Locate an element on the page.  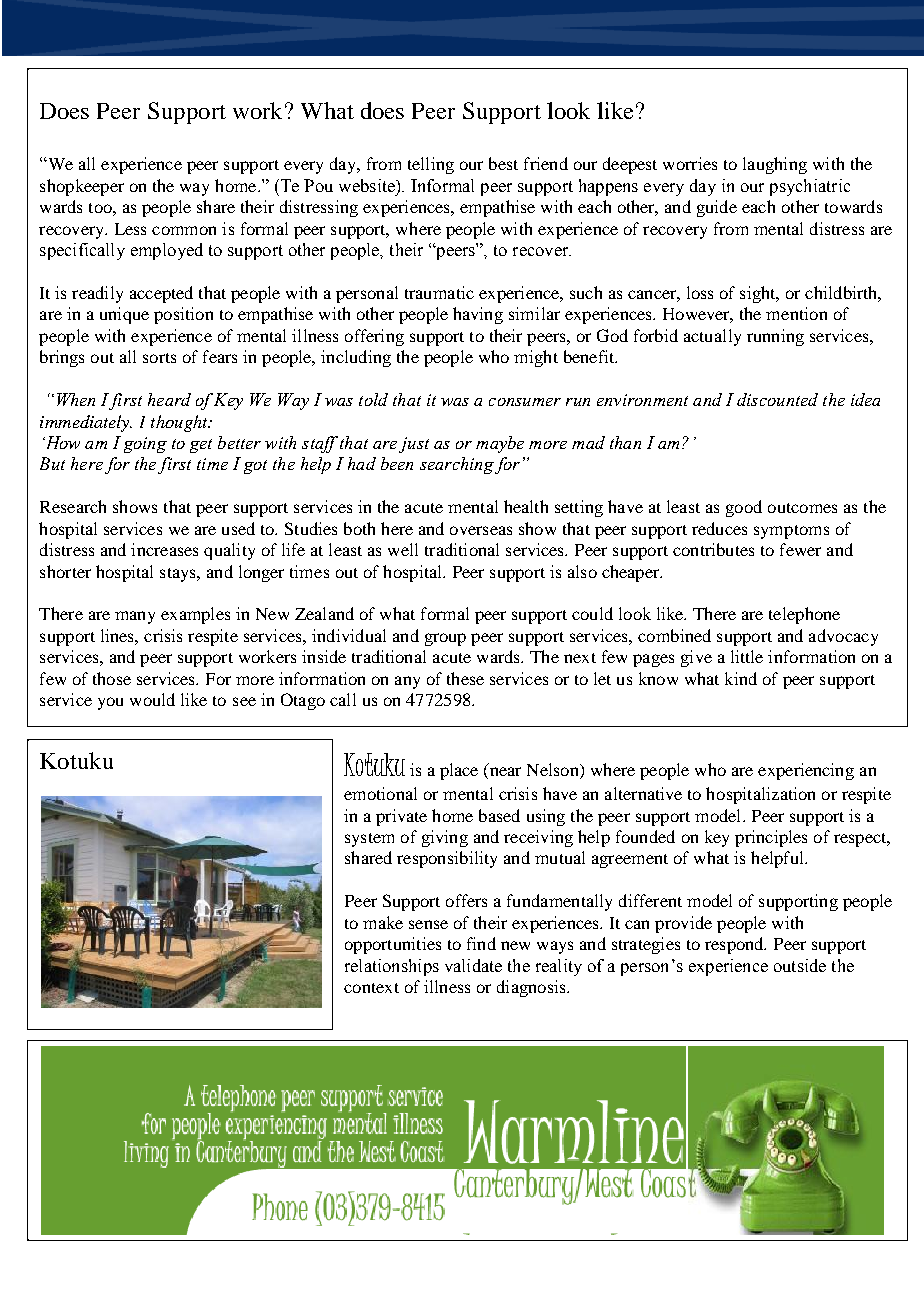
telling is located at coordinates (431, 165).
